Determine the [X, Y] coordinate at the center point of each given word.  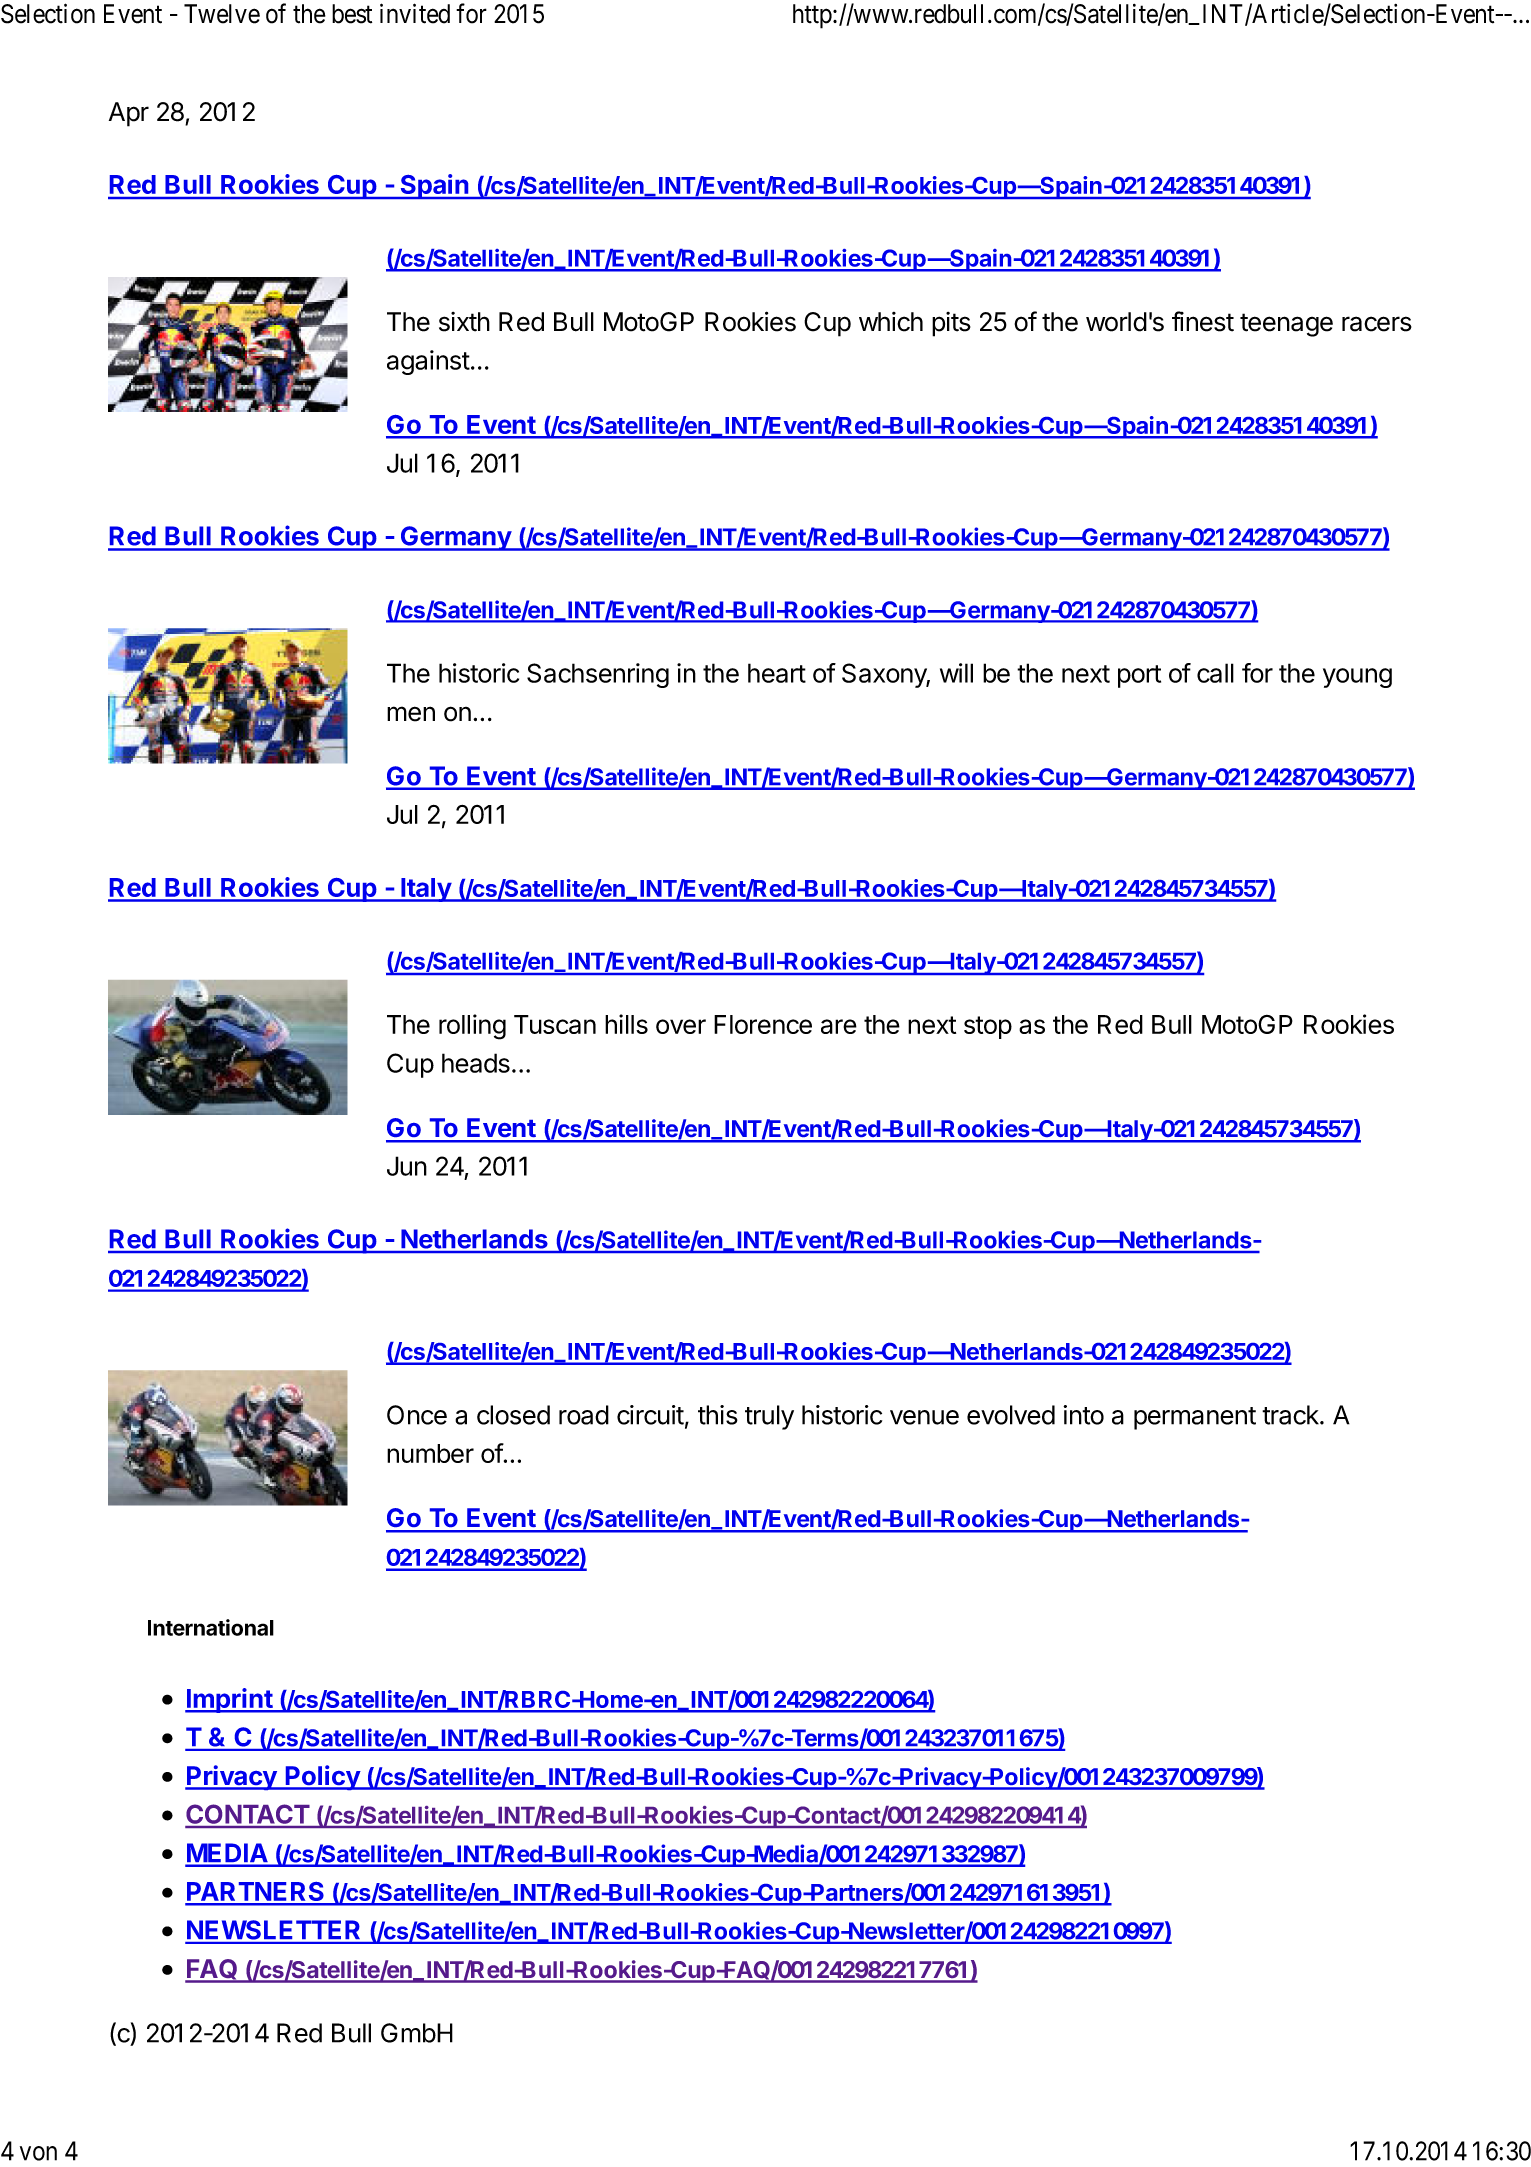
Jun [407, 1166]
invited [415, 13]
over [681, 1026]
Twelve [222, 14]
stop [988, 1027]
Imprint [229, 1700]
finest [1203, 321]
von [38, 2153]
